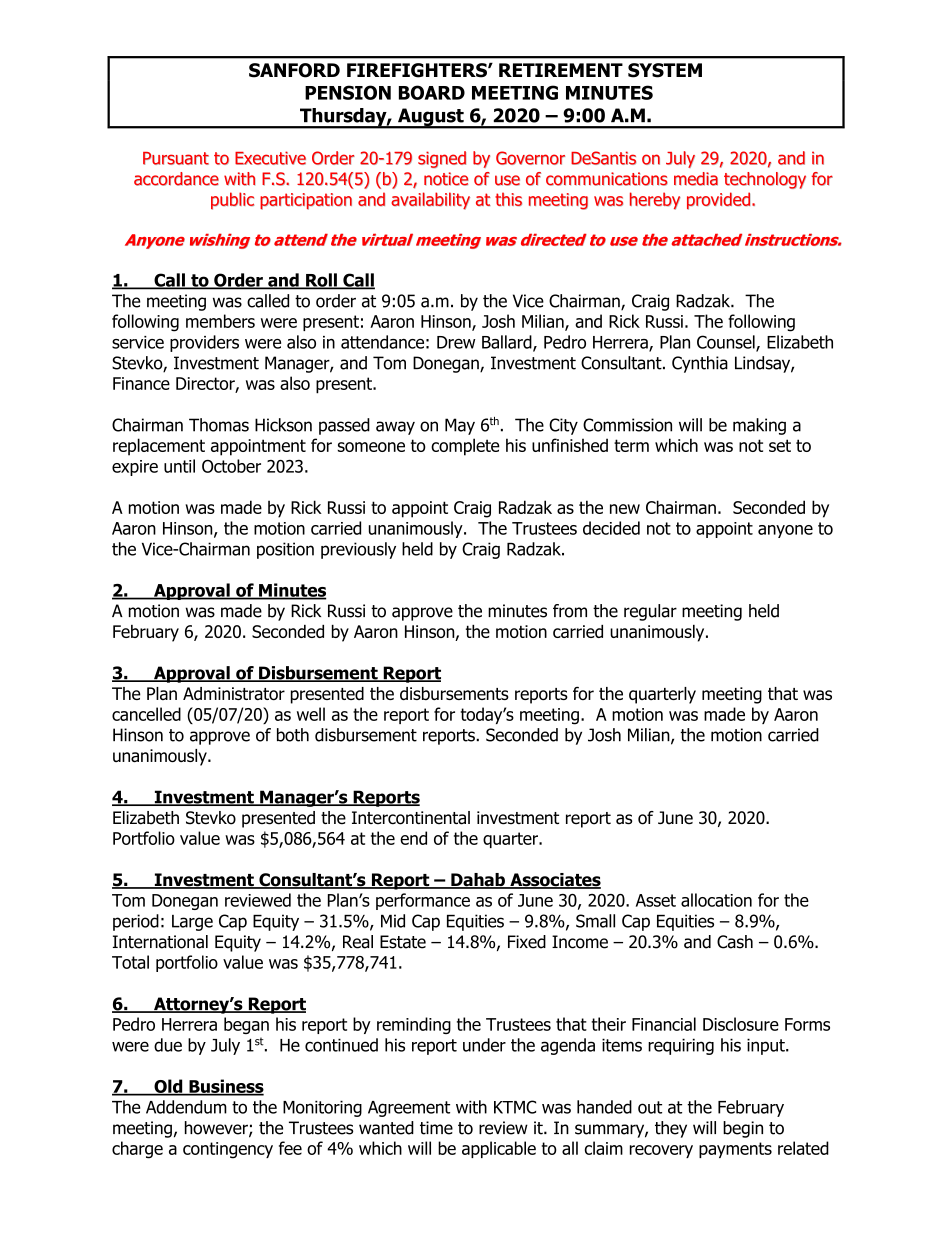 The width and height of the page is (952, 1233). Describe the element at coordinates (665, 70) in the page. I see `SYSTEM` at that location.
